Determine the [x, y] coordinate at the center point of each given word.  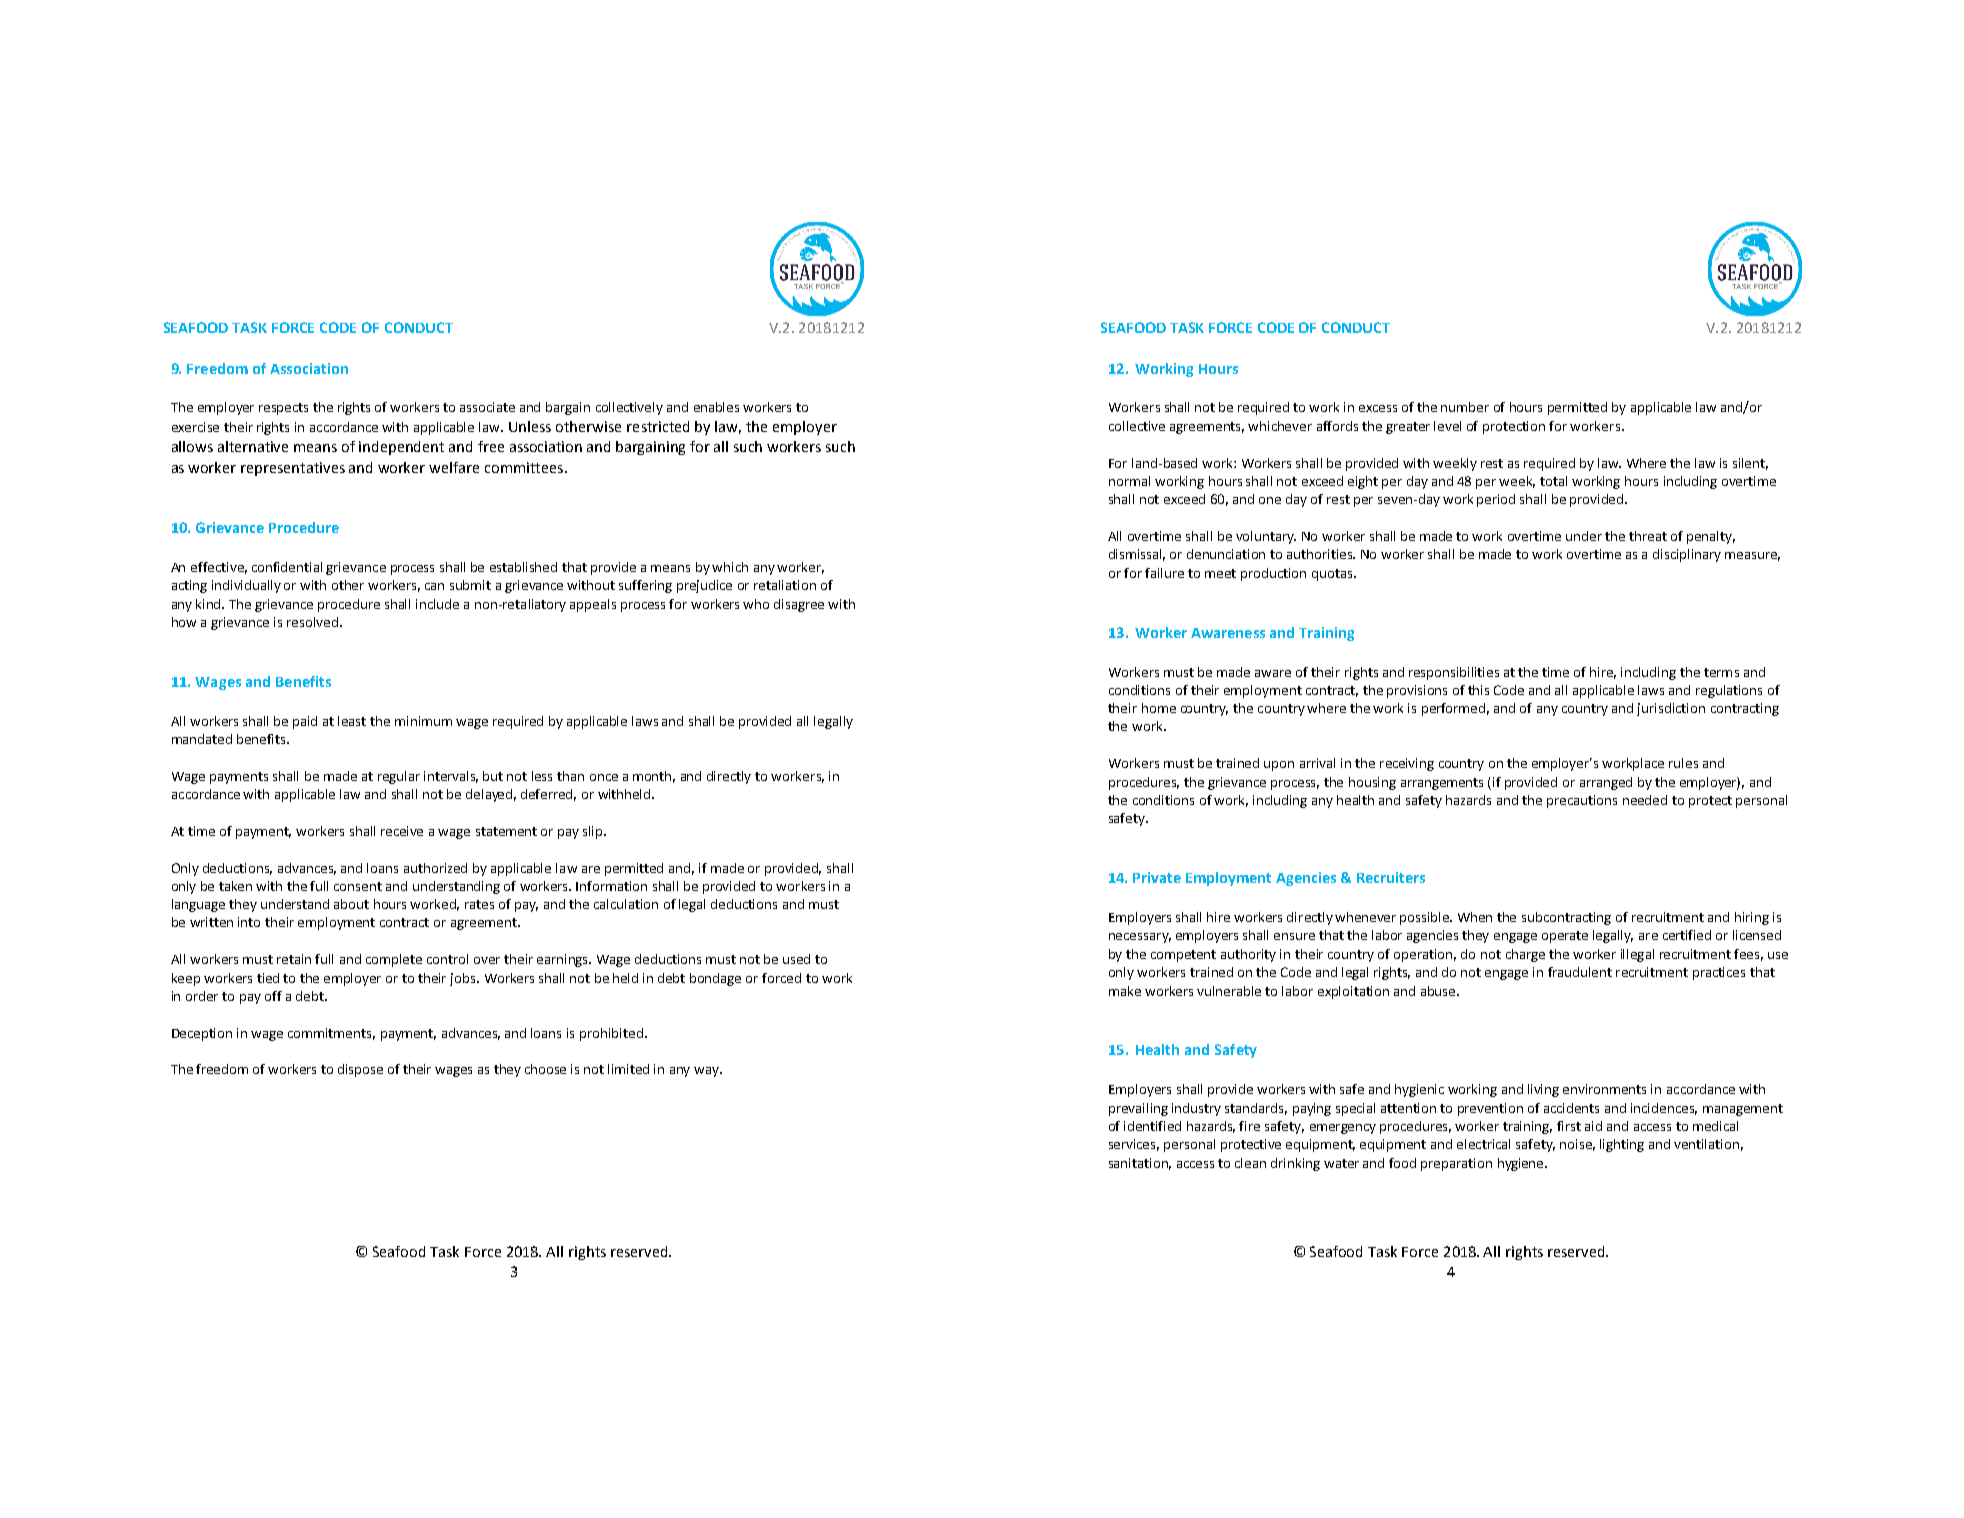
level [1447, 426]
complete [394, 960]
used [796, 959]
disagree [799, 605]
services [1134, 1145]
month [654, 777]
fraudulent [1580, 972]
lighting [1622, 1145]
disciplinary [1687, 555]
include [437, 604]
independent [401, 448]
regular [399, 777]
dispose [360, 1070]
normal [1129, 481]
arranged [1606, 783]
